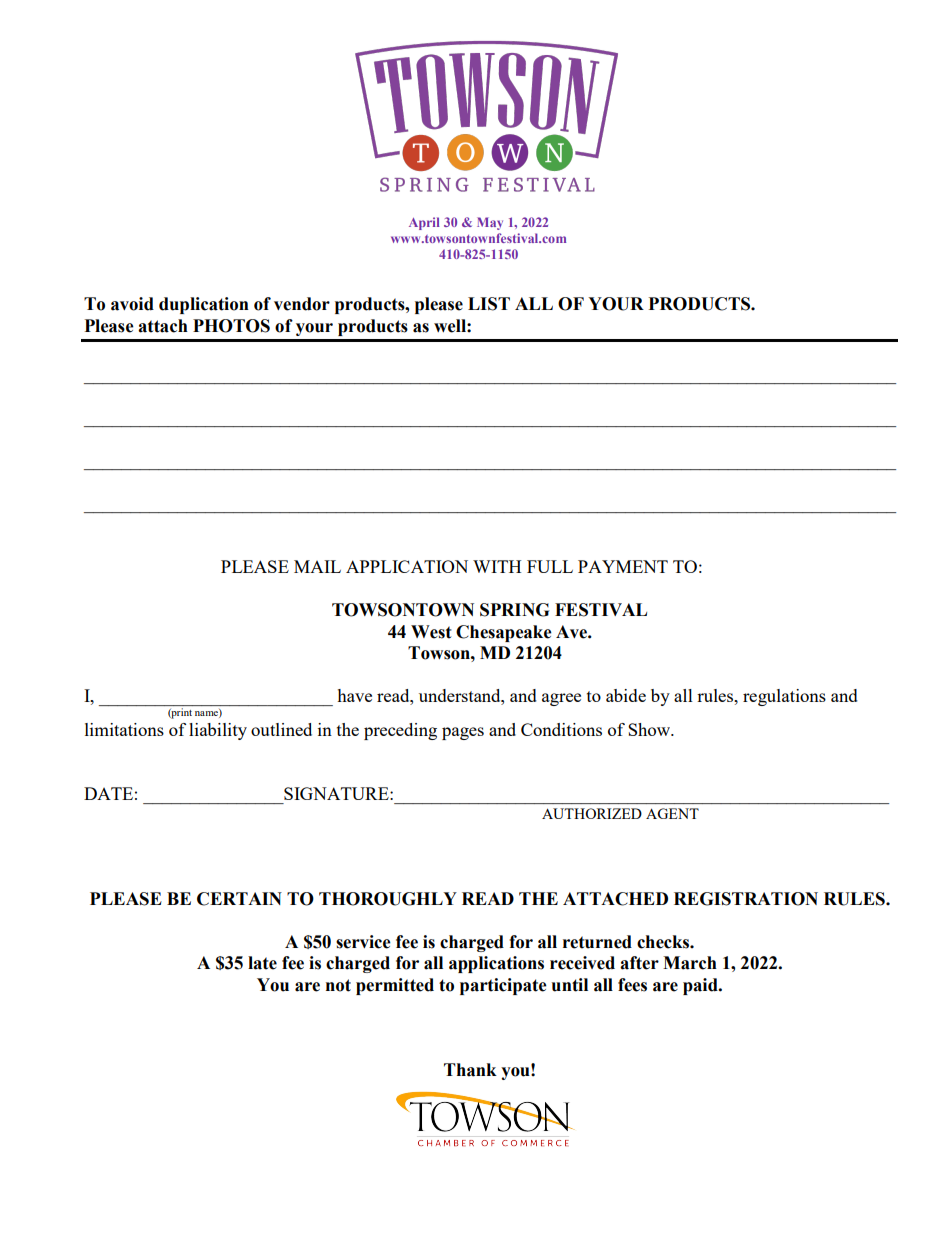 Image resolution: width=952 pixels, height=1233 pixels. What do you see at coordinates (204, 305) in the document?
I see `duplication` at bounding box center [204, 305].
